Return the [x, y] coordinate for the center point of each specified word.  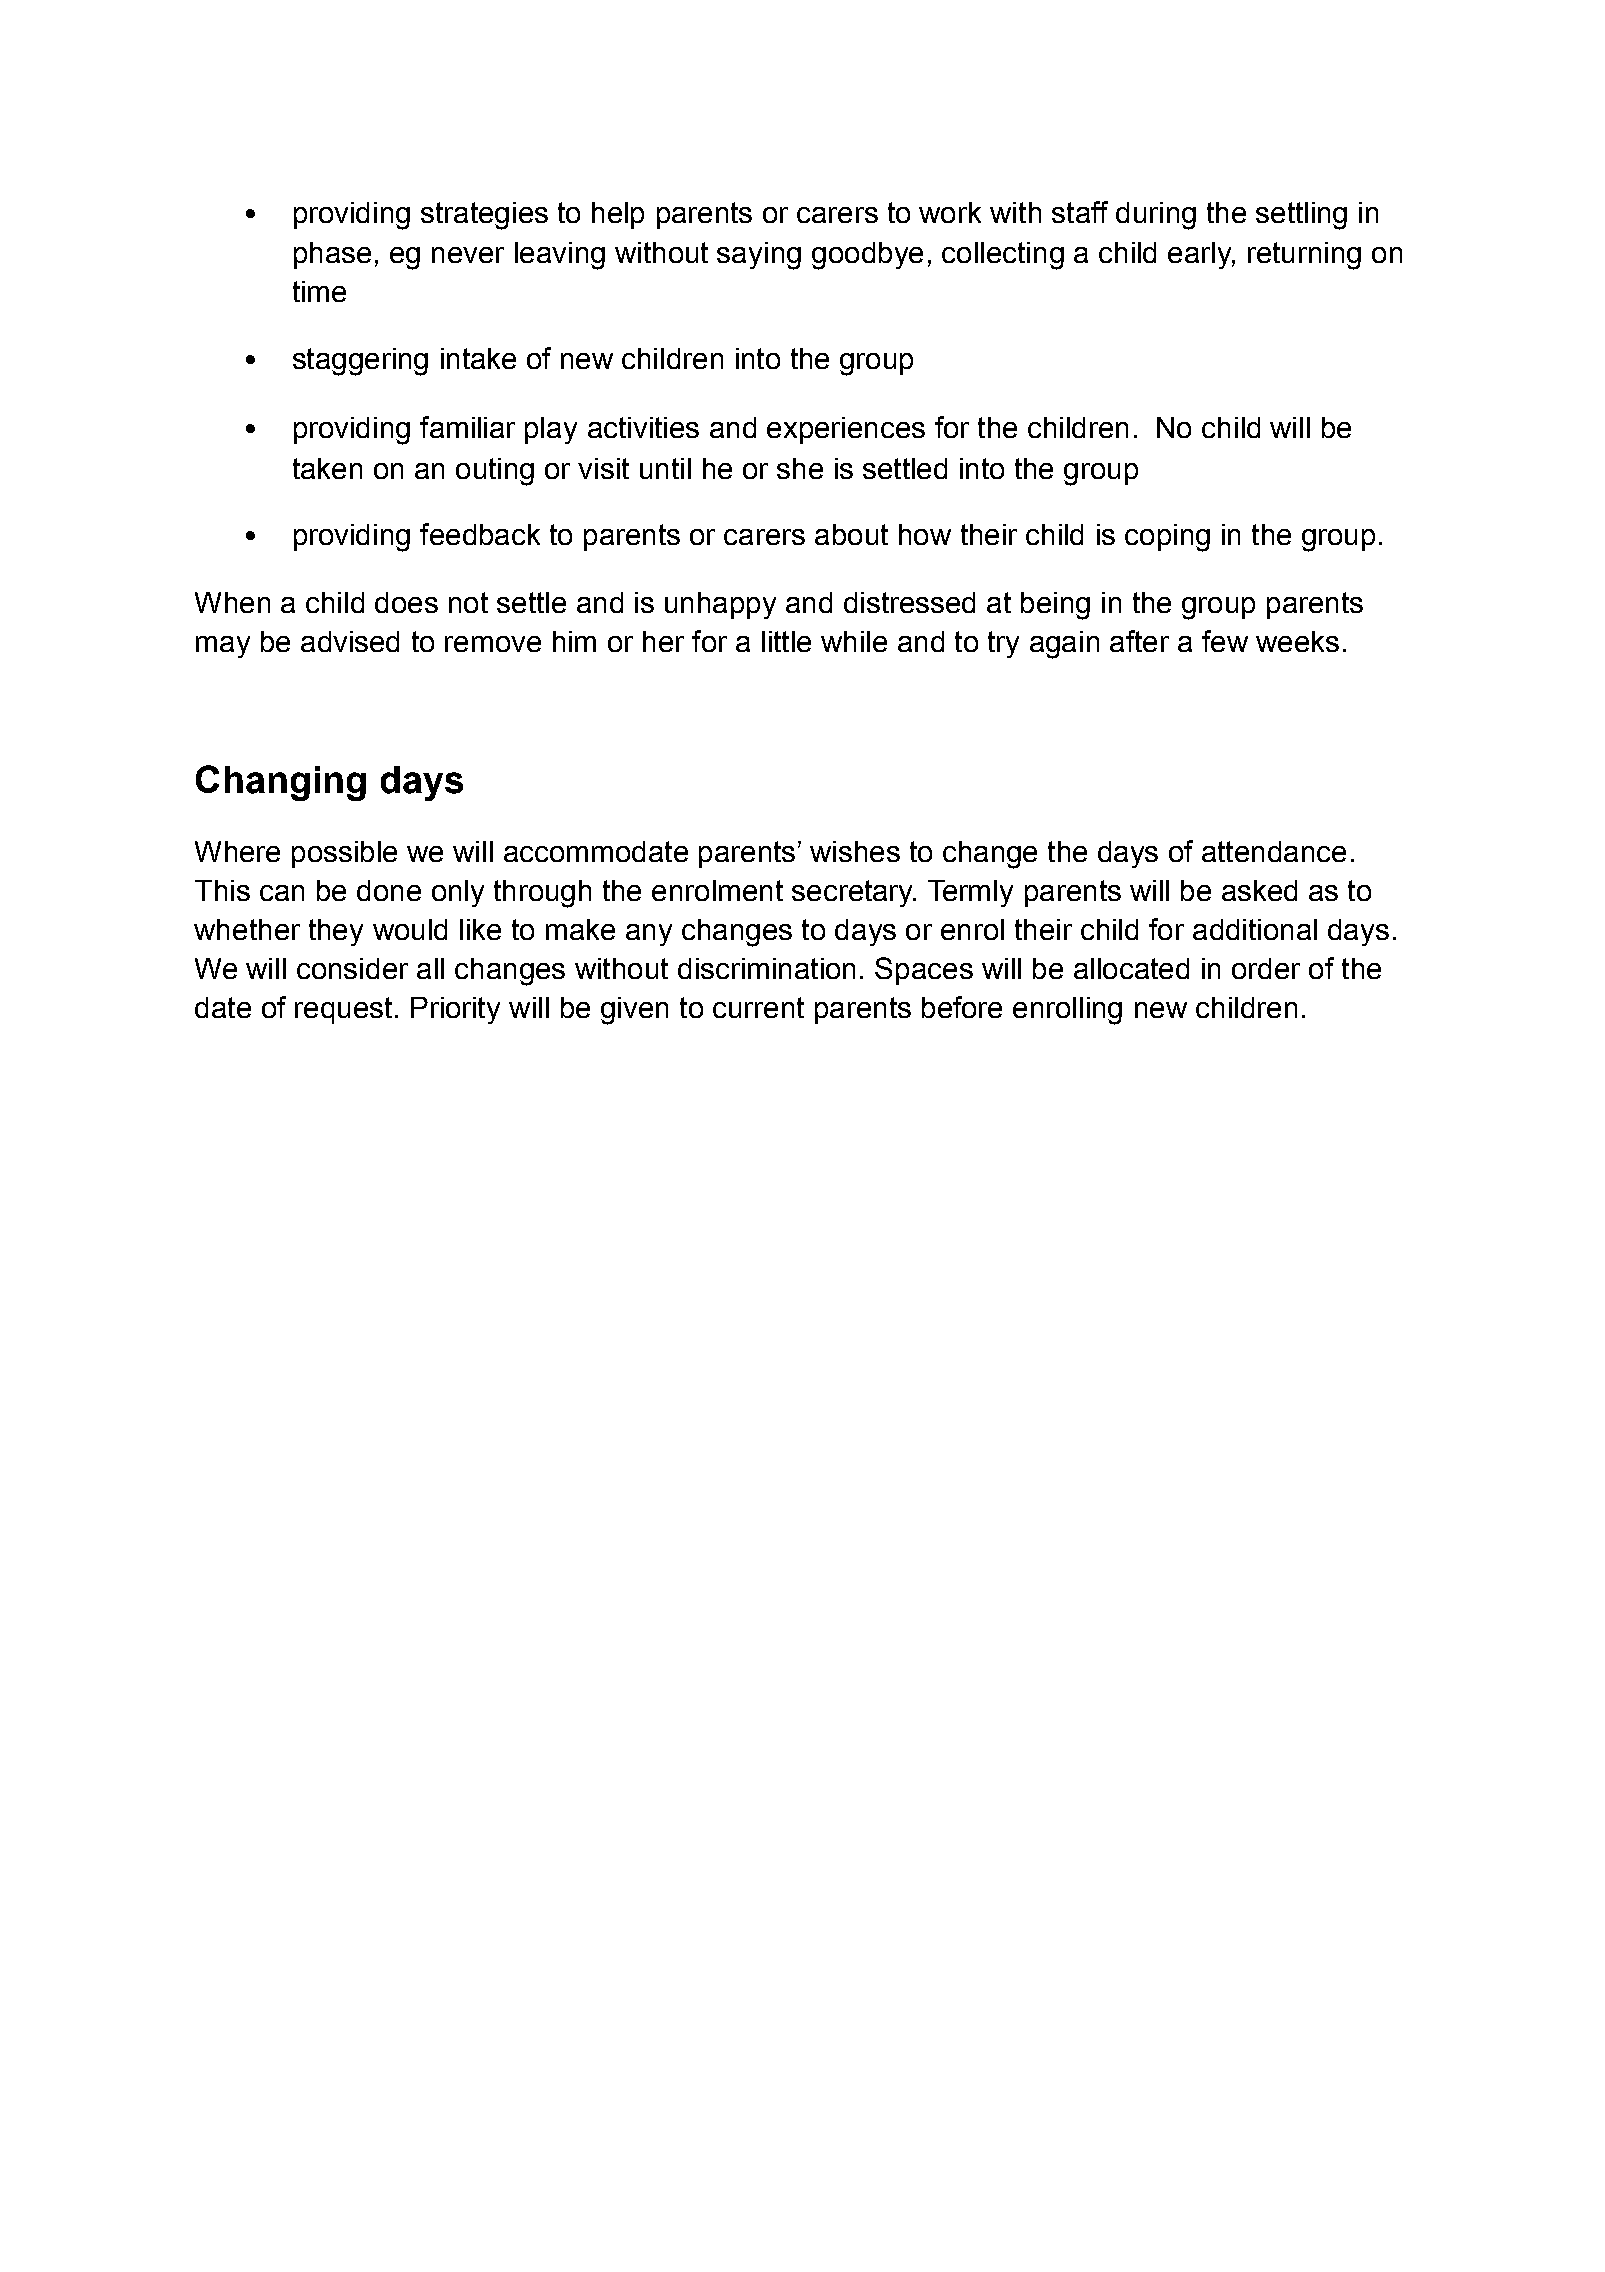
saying [759, 256]
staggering [360, 362]
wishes [855, 851]
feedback [480, 534]
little [786, 641]
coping [1167, 538]
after [1139, 641]
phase [332, 255]
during [1156, 216]
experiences [846, 430]
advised [350, 641]
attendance [1274, 851]
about [851, 534]
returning [1304, 256]
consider [352, 968]
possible [344, 854]
